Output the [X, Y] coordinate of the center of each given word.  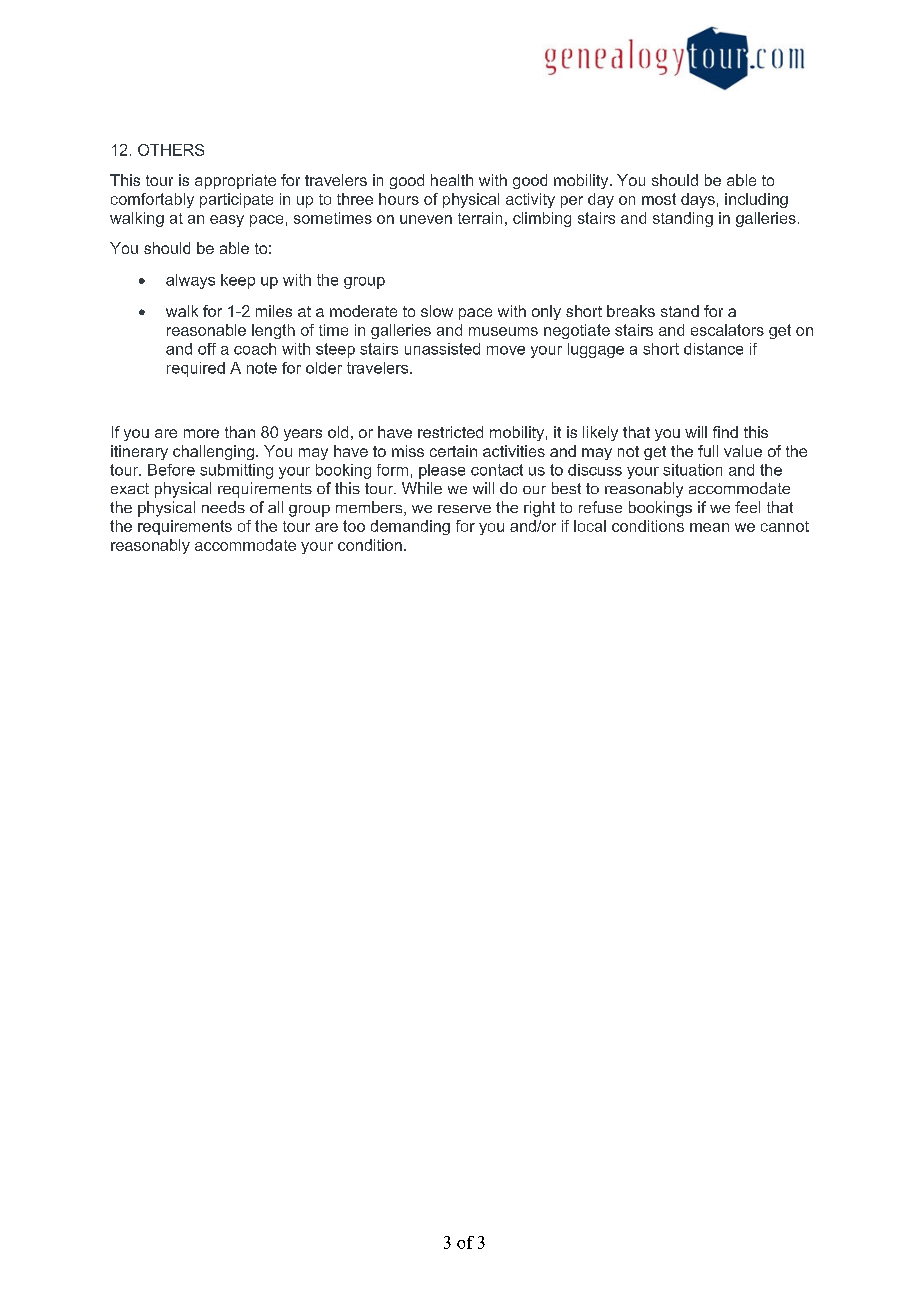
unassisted [442, 349]
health [452, 180]
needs [223, 507]
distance [713, 349]
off [207, 349]
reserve [464, 509]
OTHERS [171, 150]
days [698, 200]
